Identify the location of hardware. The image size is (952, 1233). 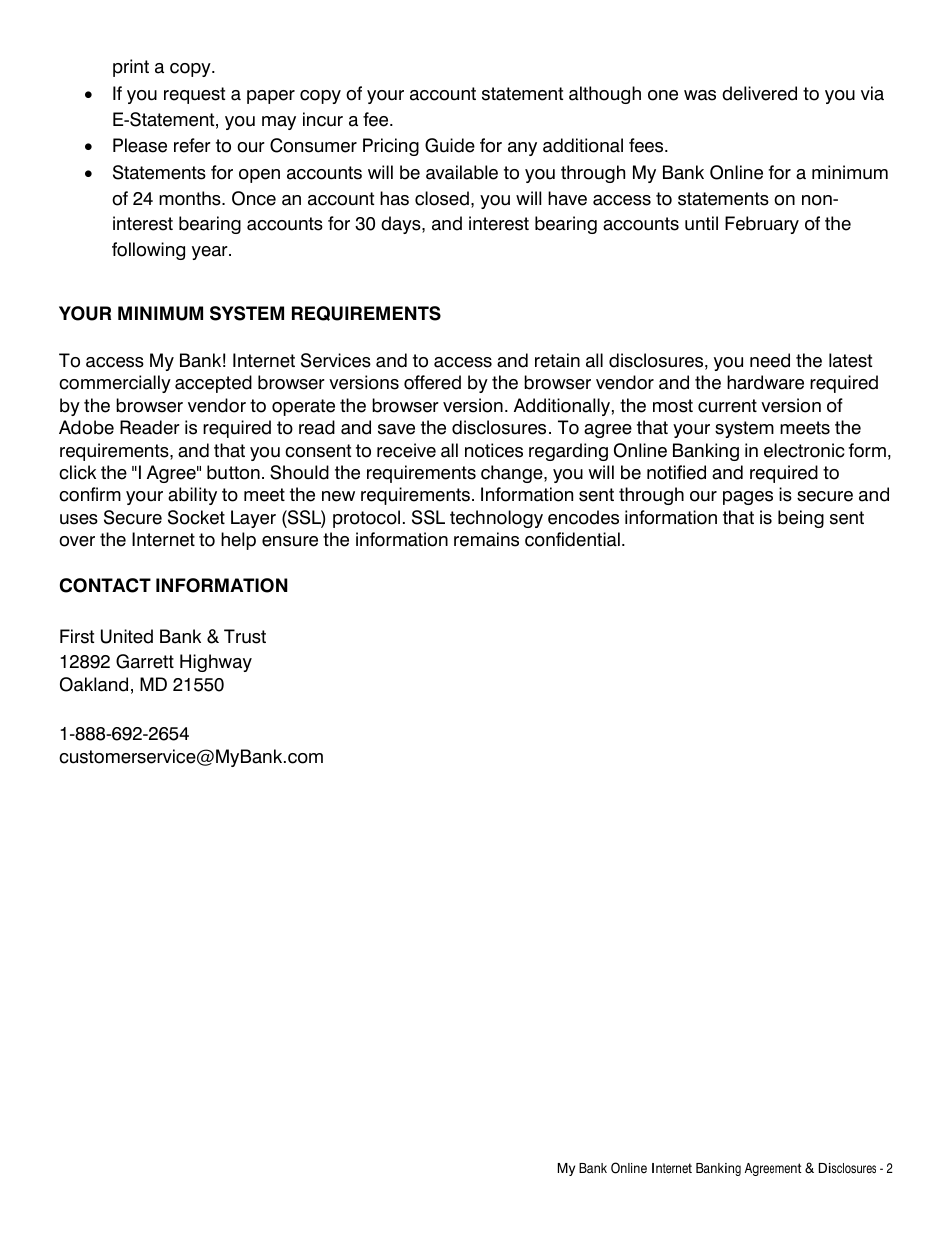
(765, 382).
